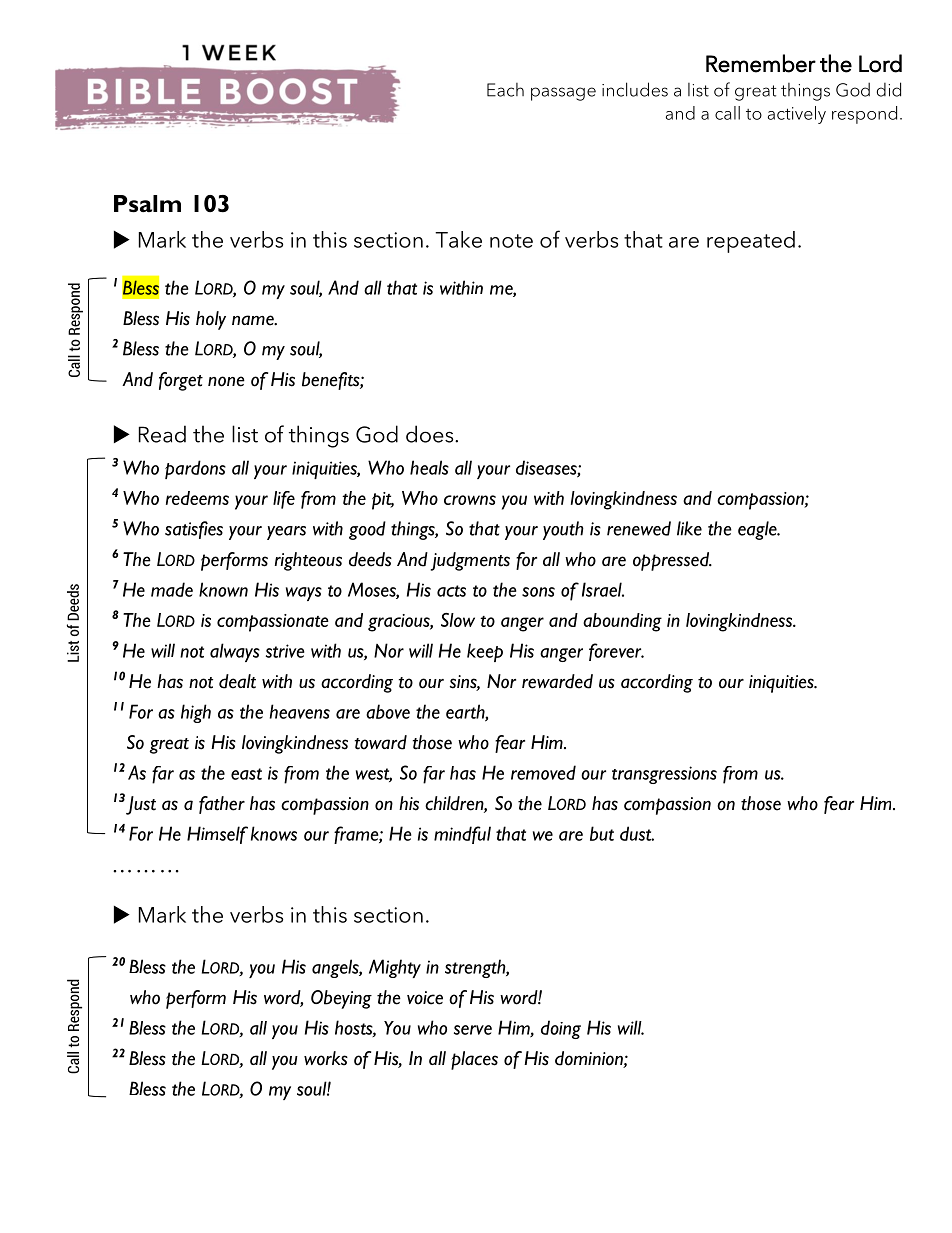  Describe the element at coordinates (505, 90) in the document. I see `Each` at that location.
